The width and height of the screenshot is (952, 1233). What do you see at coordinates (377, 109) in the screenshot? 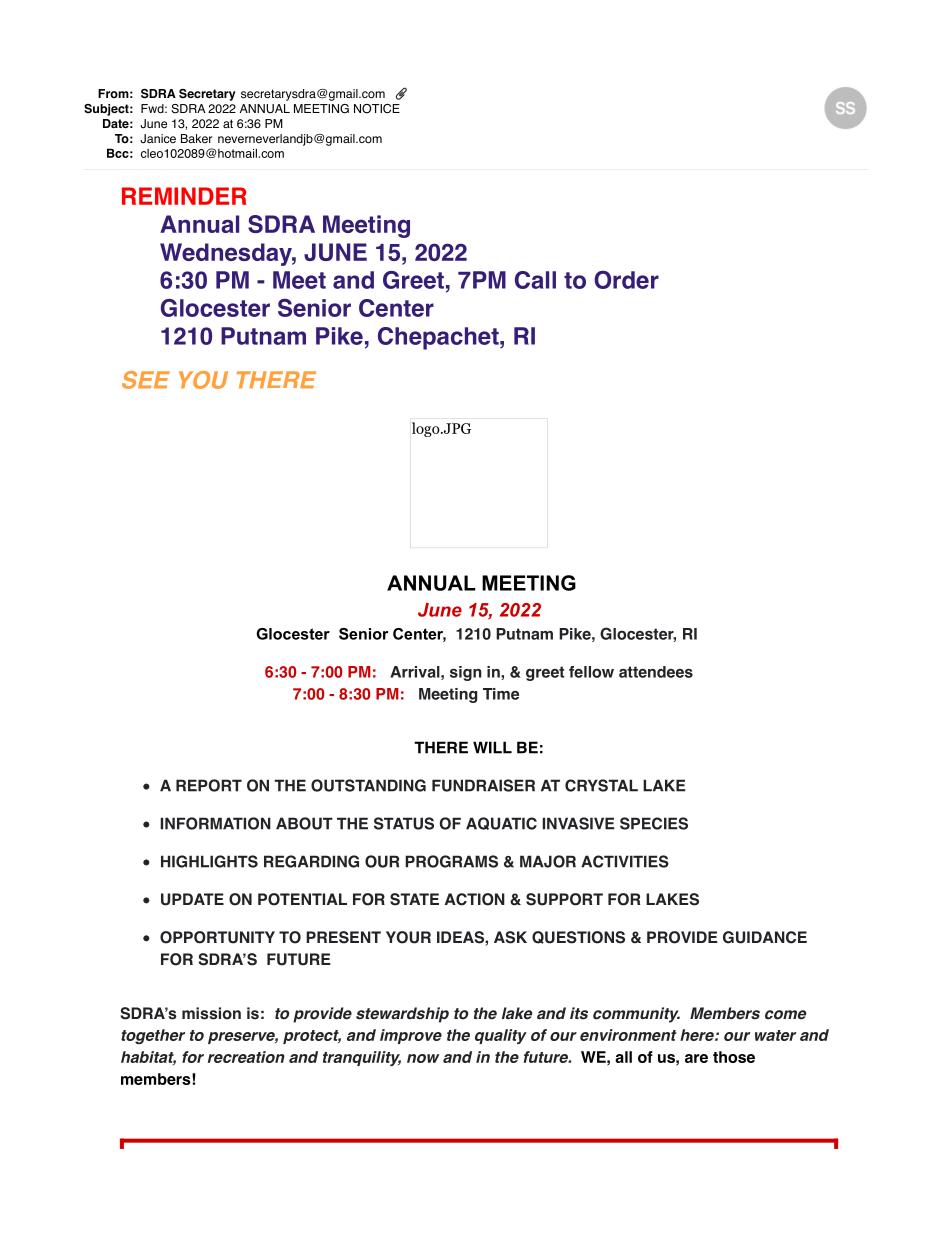
I see `NOTICE` at bounding box center [377, 109].
